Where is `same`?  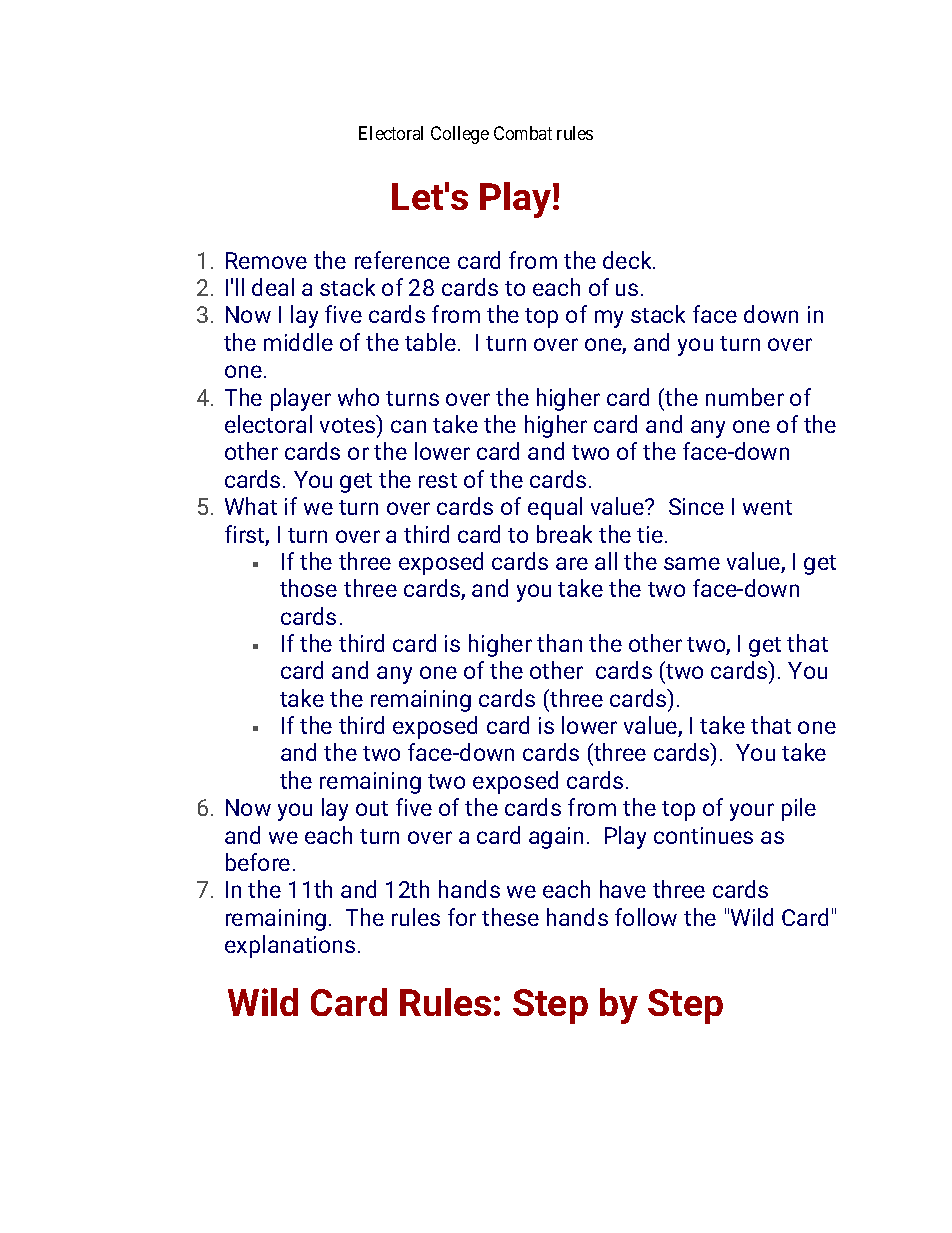 same is located at coordinates (692, 563).
